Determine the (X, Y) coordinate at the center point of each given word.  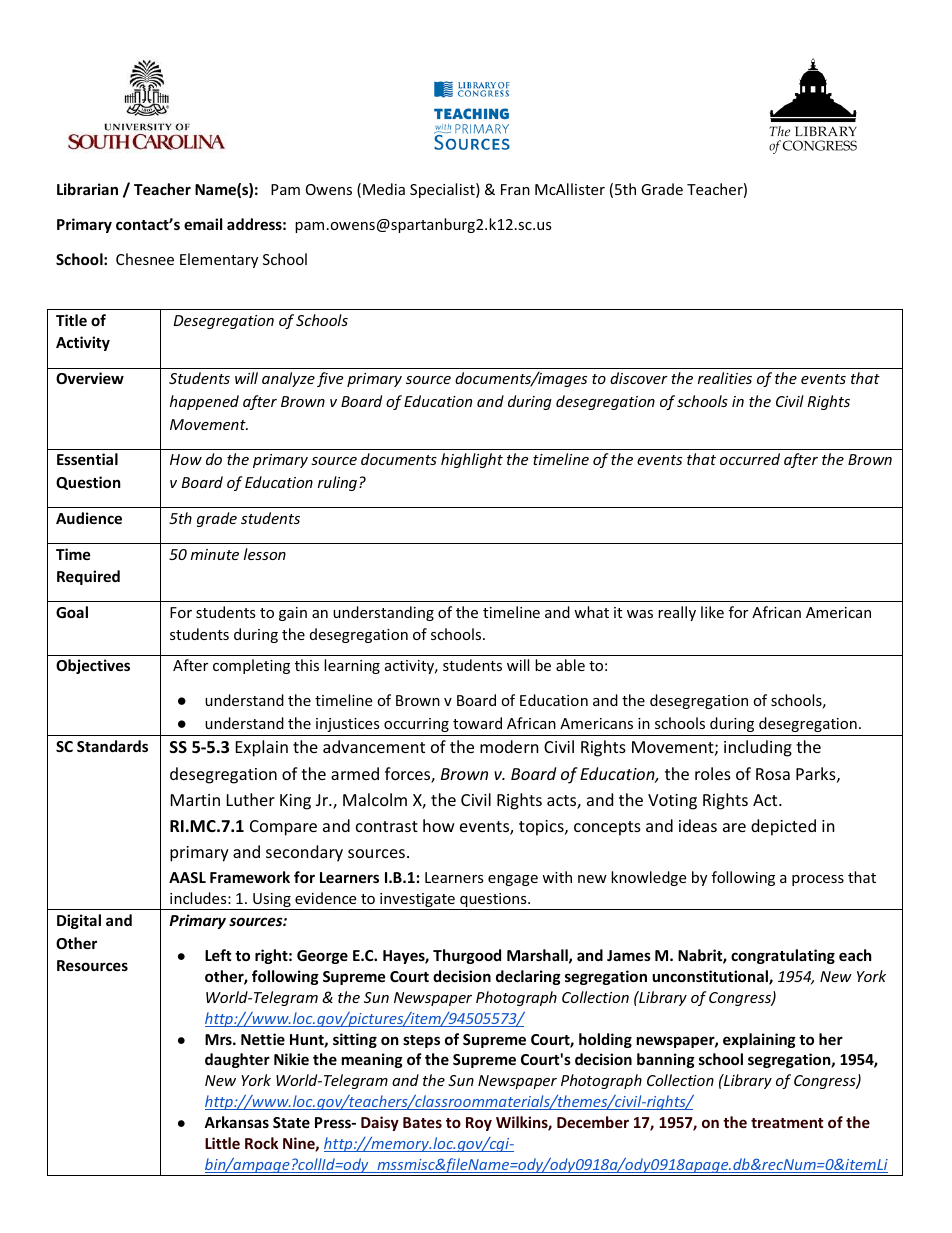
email (203, 224)
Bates (422, 1122)
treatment (787, 1123)
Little (222, 1143)
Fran (515, 189)
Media (384, 189)
